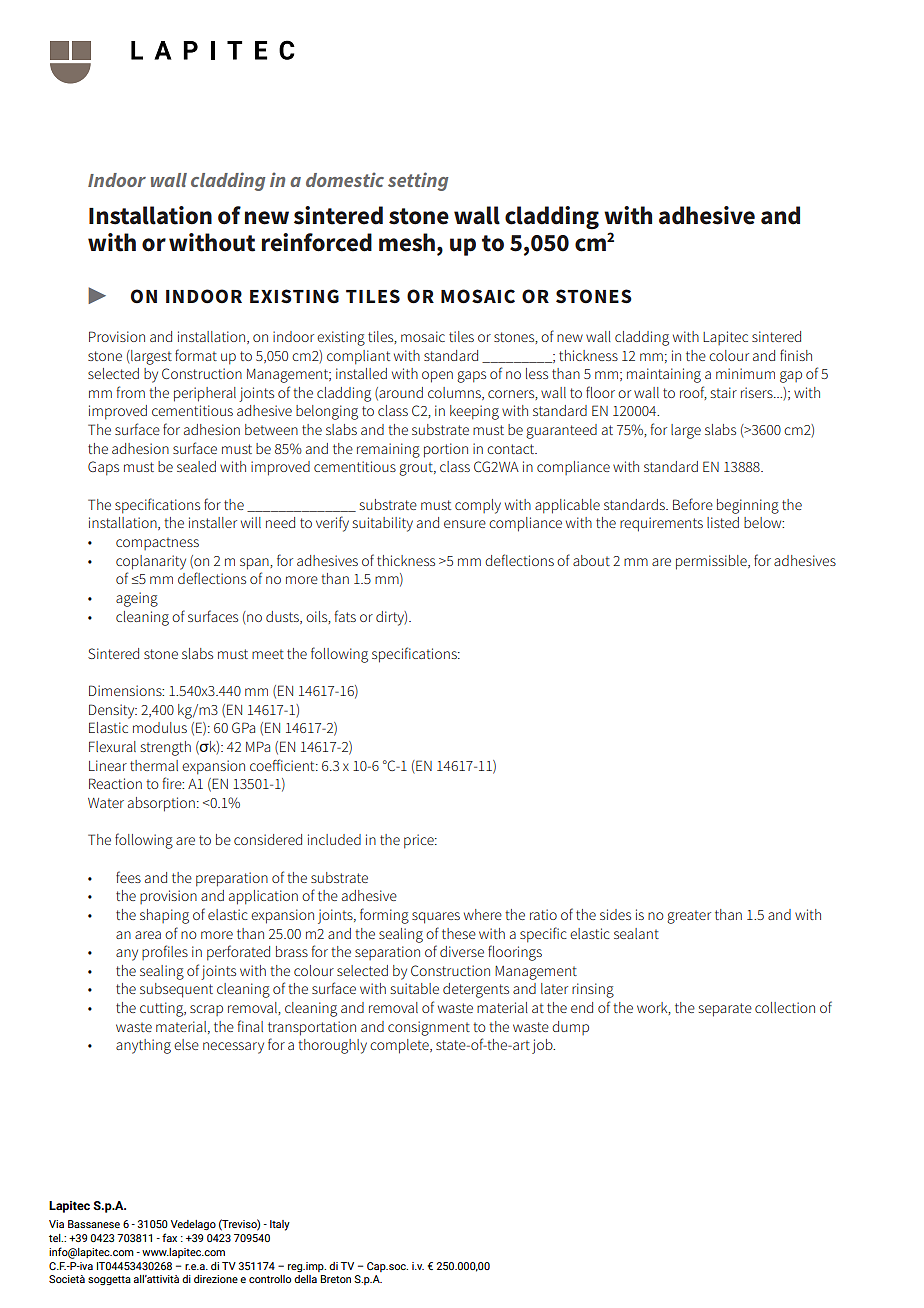 Image resolution: width=924 pixels, height=1308 pixels. What do you see at coordinates (196, 355) in the screenshot?
I see `format` at bounding box center [196, 355].
